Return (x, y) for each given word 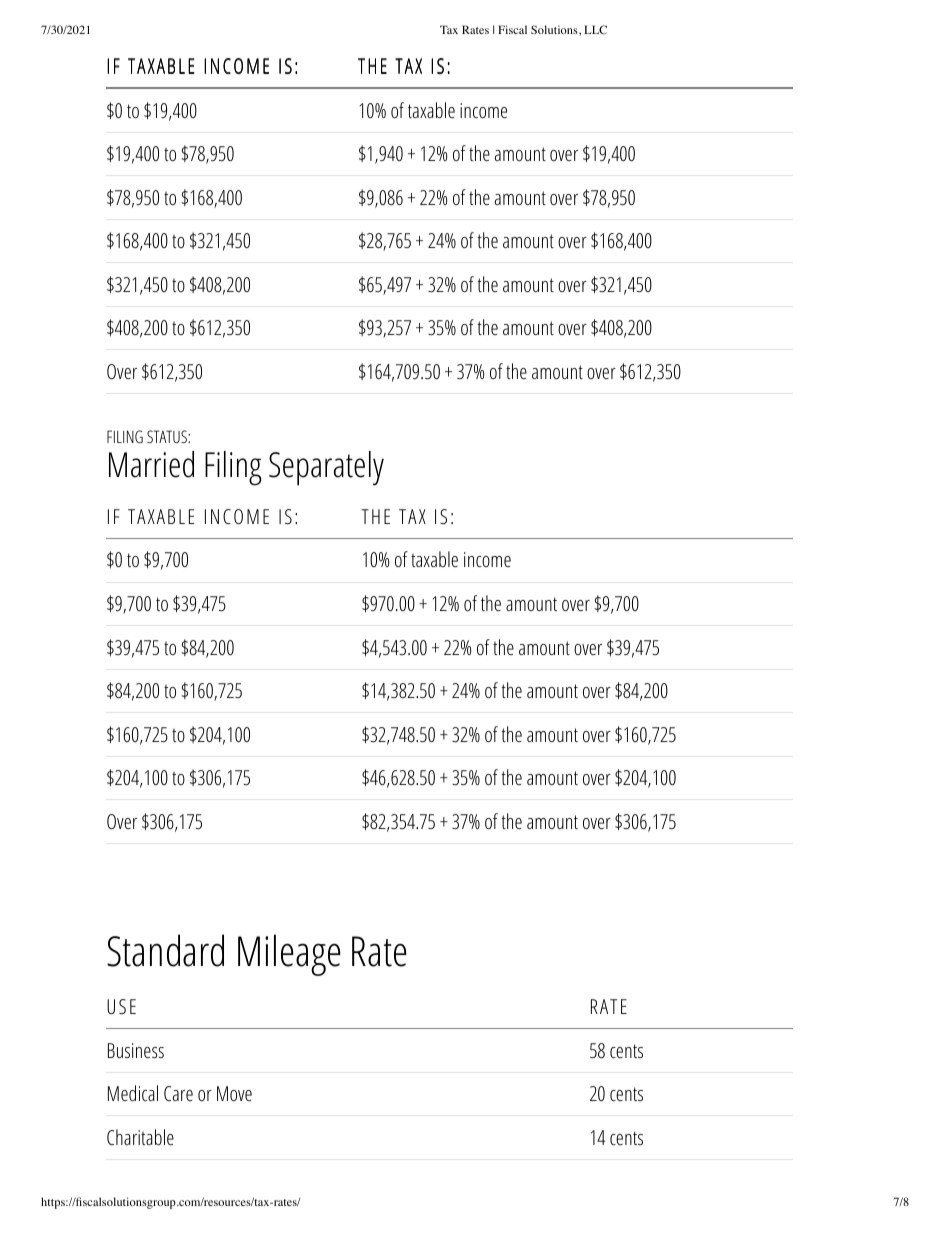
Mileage (289, 955)
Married (151, 464)
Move (234, 1093)
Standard (165, 950)
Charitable (140, 1137)
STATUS (168, 436)
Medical (133, 1093)
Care (178, 1093)
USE (121, 1006)
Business (136, 1050)
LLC (595, 29)
